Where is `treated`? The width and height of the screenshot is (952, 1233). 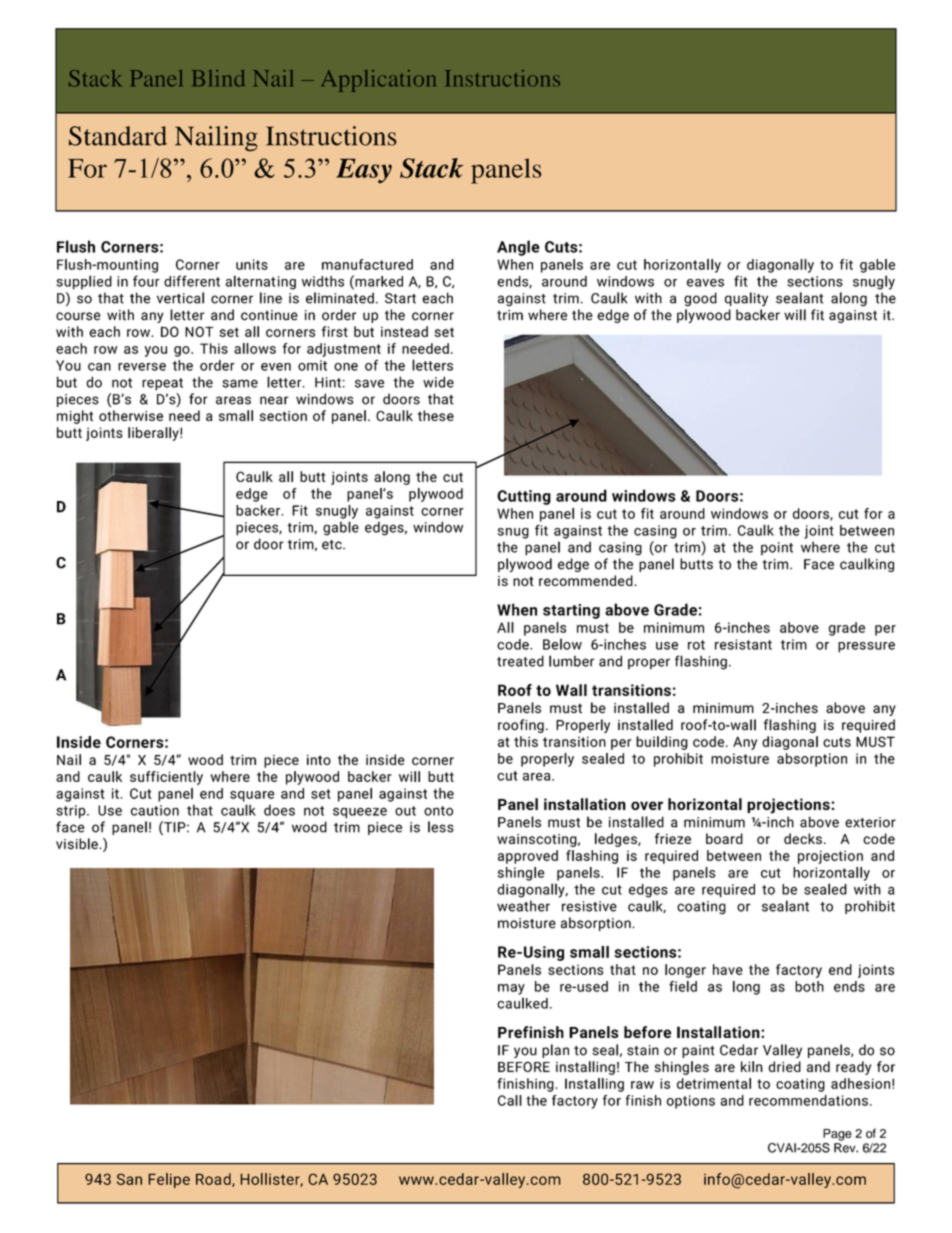 treated is located at coordinates (520, 661).
